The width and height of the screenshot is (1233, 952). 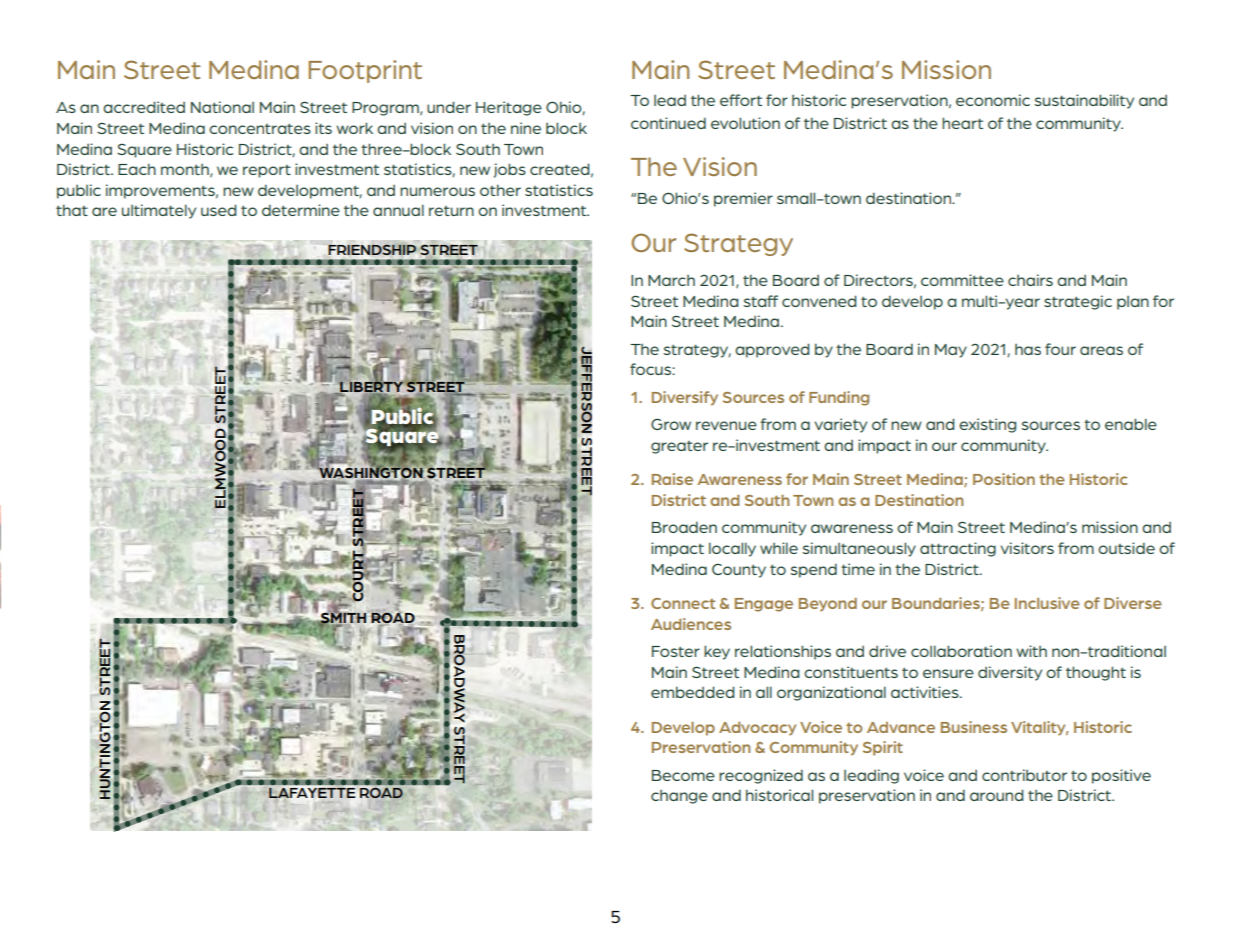 What do you see at coordinates (372, 387) in the screenshot?
I see `LIBERTY` at bounding box center [372, 387].
